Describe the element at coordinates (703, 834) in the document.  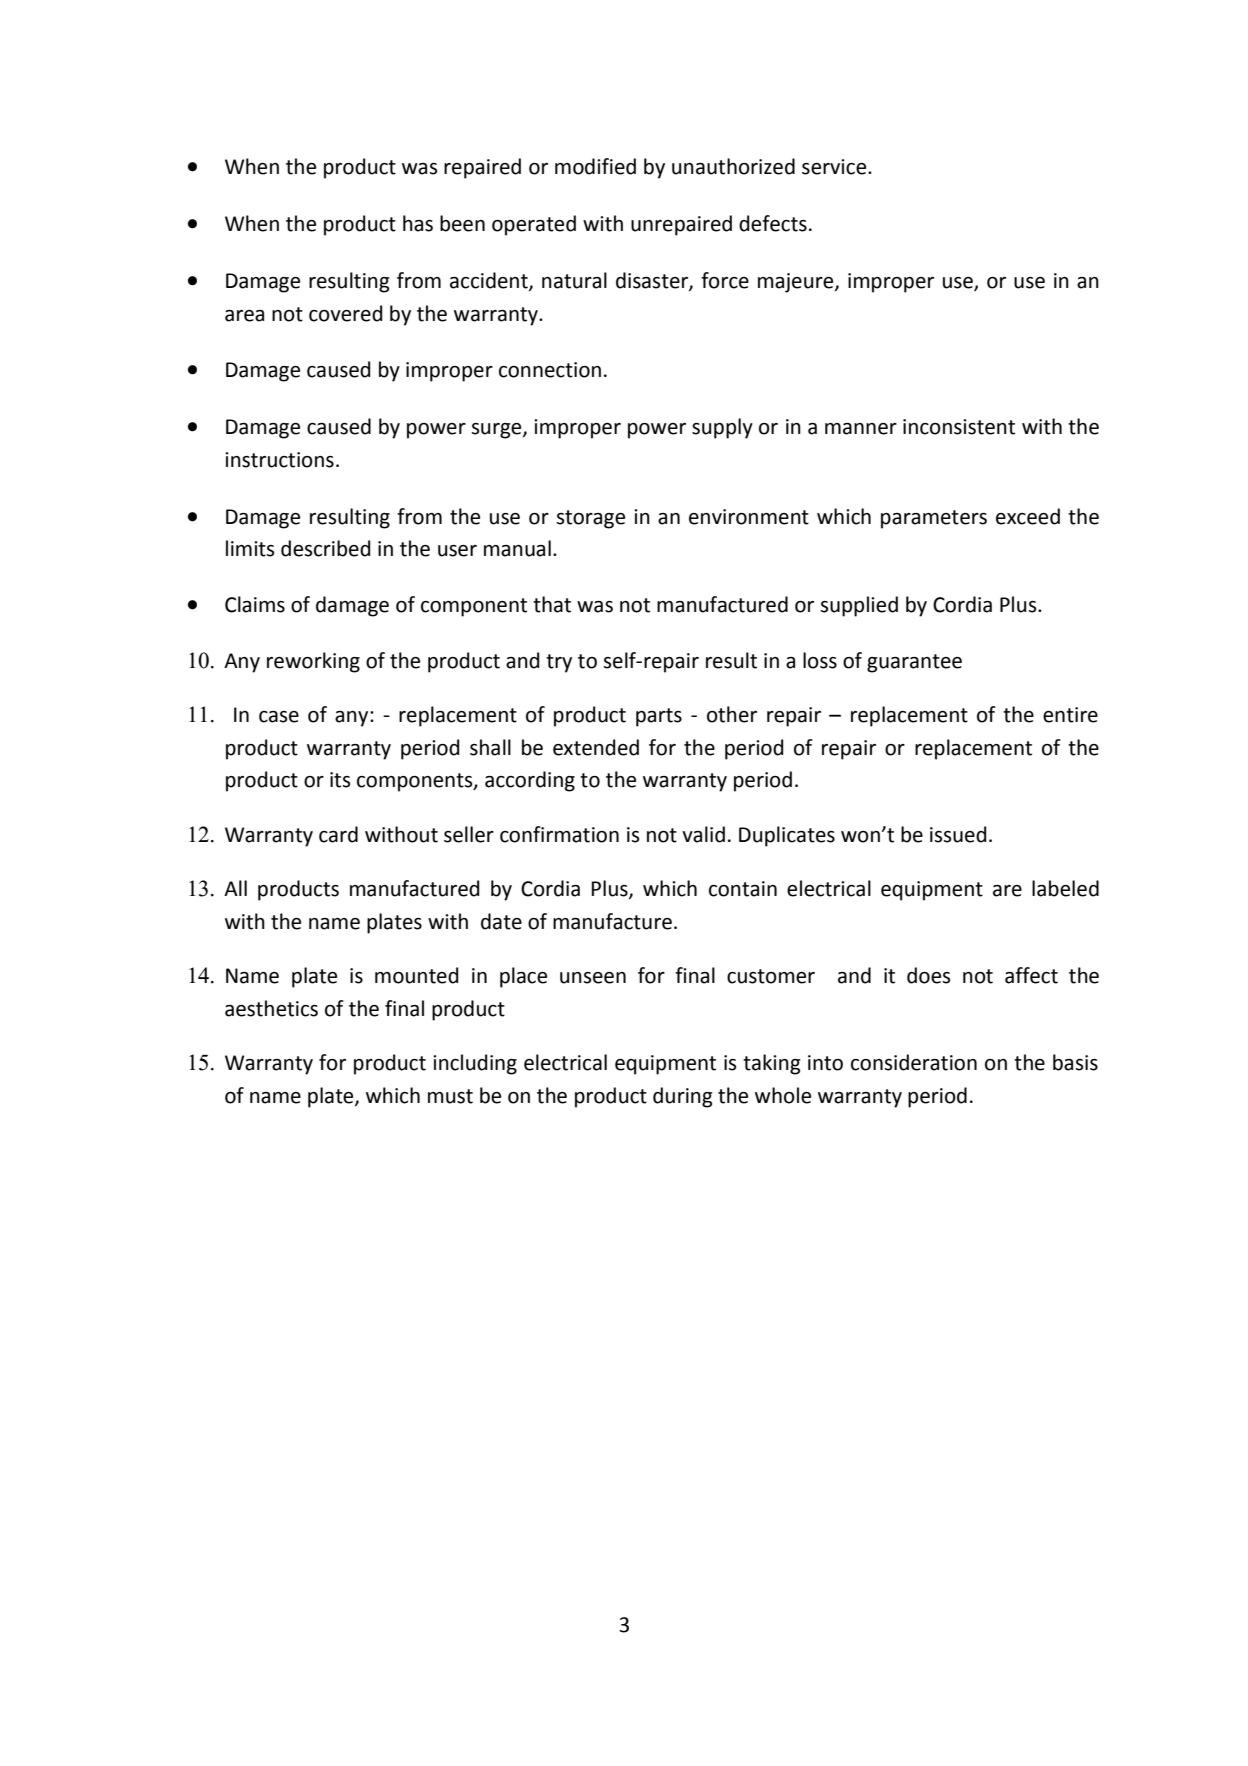
I see `valid` at that location.
